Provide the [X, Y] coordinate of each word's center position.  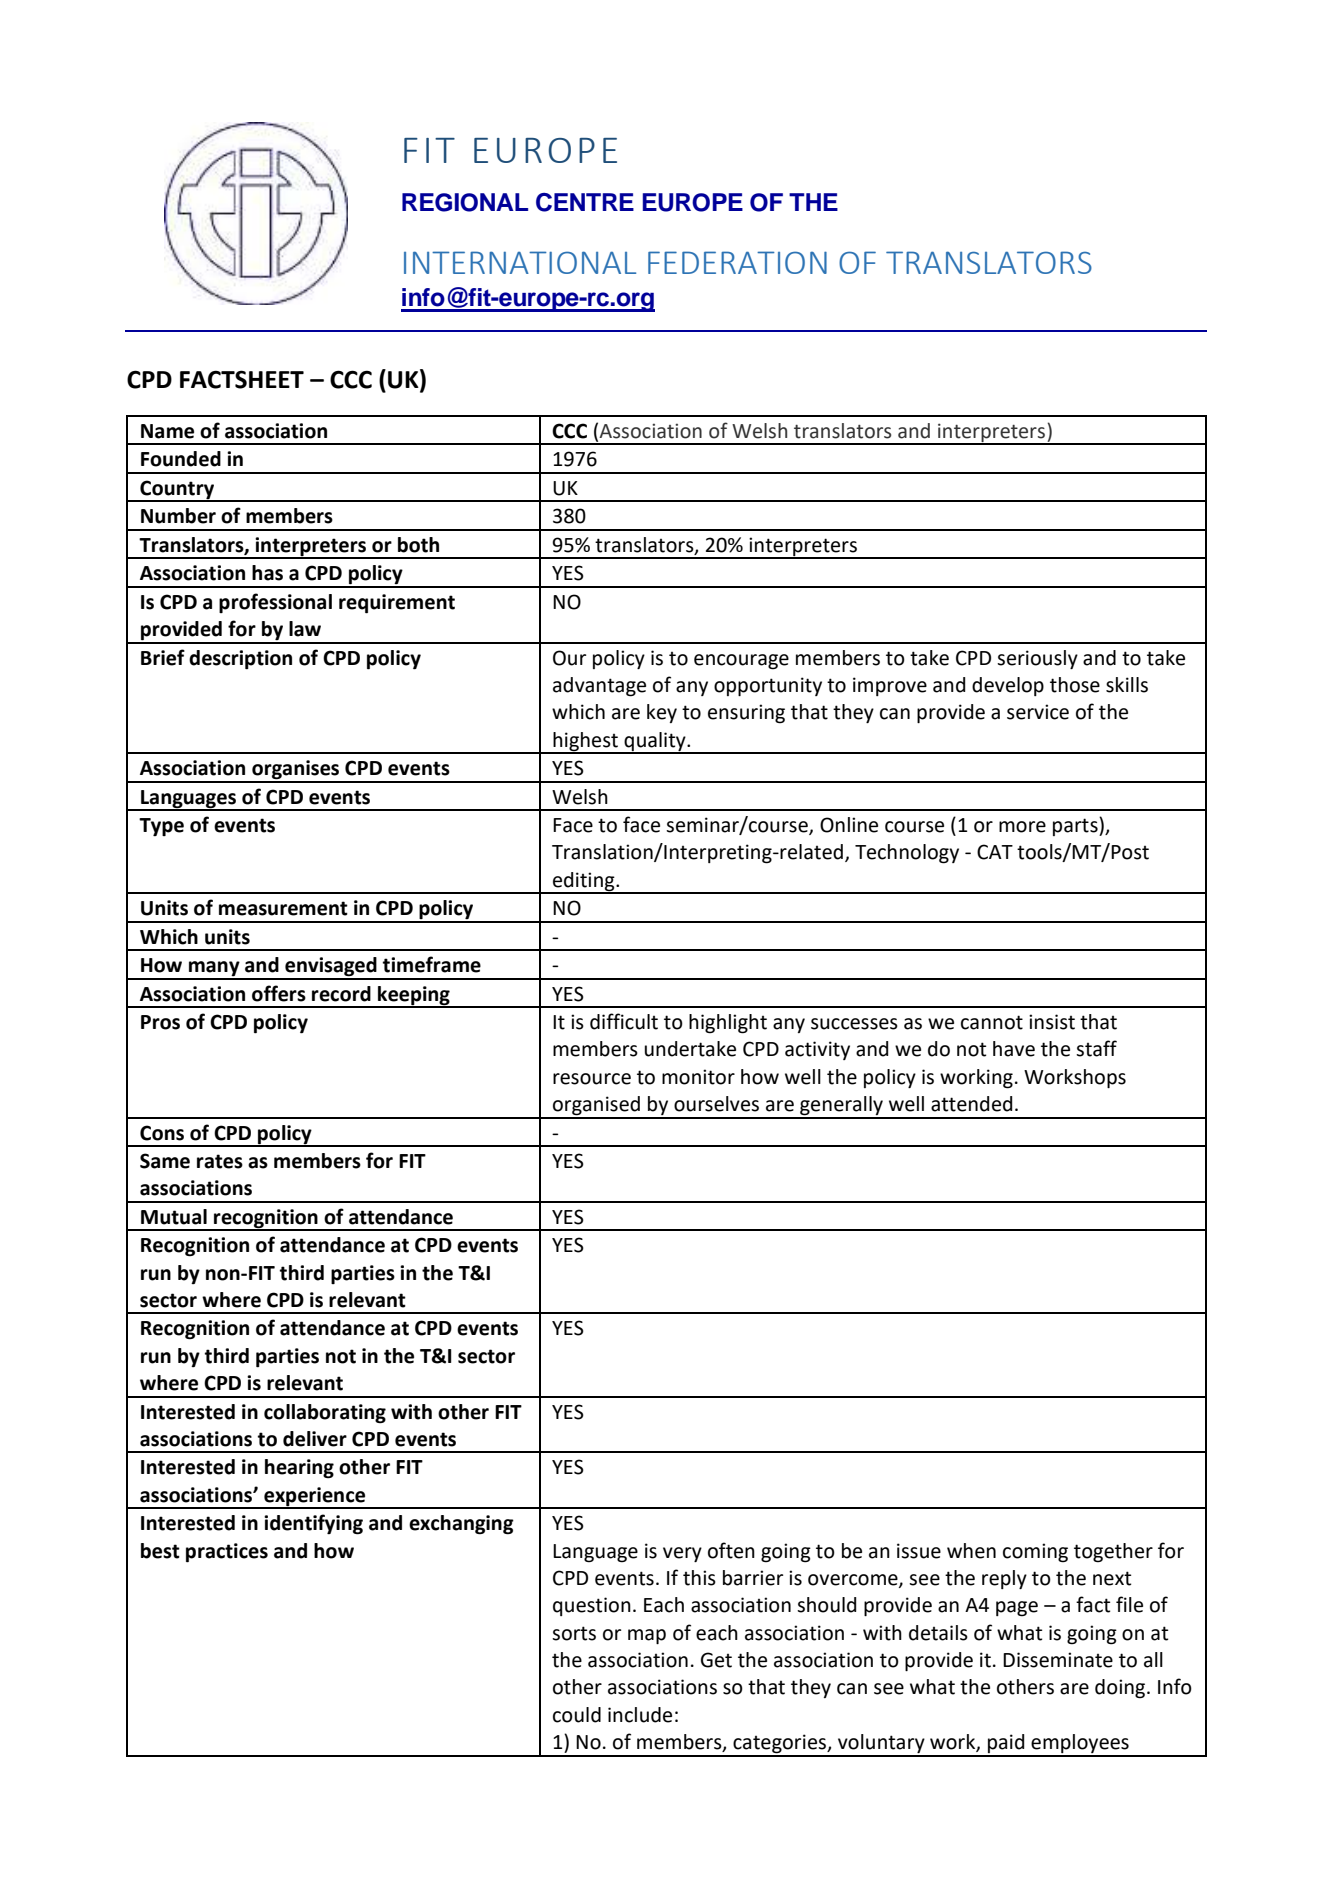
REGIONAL [465, 202]
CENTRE [585, 202]
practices [227, 1553]
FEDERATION [737, 262]
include [640, 1715]
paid [1006, 1745]
